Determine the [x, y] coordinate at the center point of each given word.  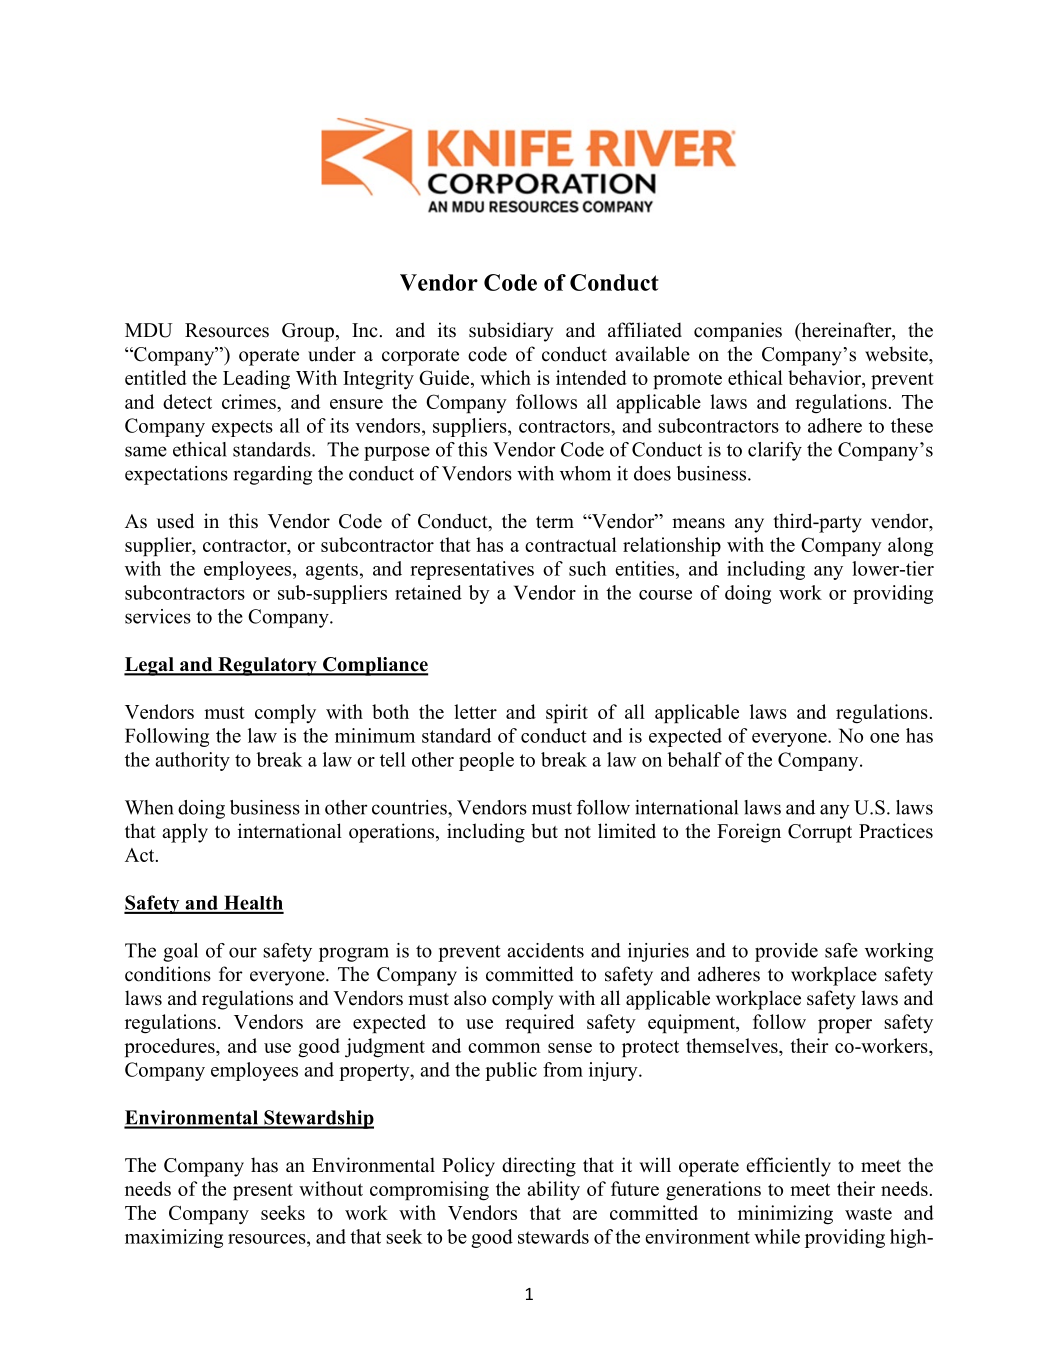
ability [553, 1190]
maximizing [174, 1238]
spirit [567, 713]
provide [786, 952]
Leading [256, 380]
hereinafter [846, 331]
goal [180, 952]
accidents [545, 950]
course [665, 595]
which [505, 377]
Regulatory [267, 666]
